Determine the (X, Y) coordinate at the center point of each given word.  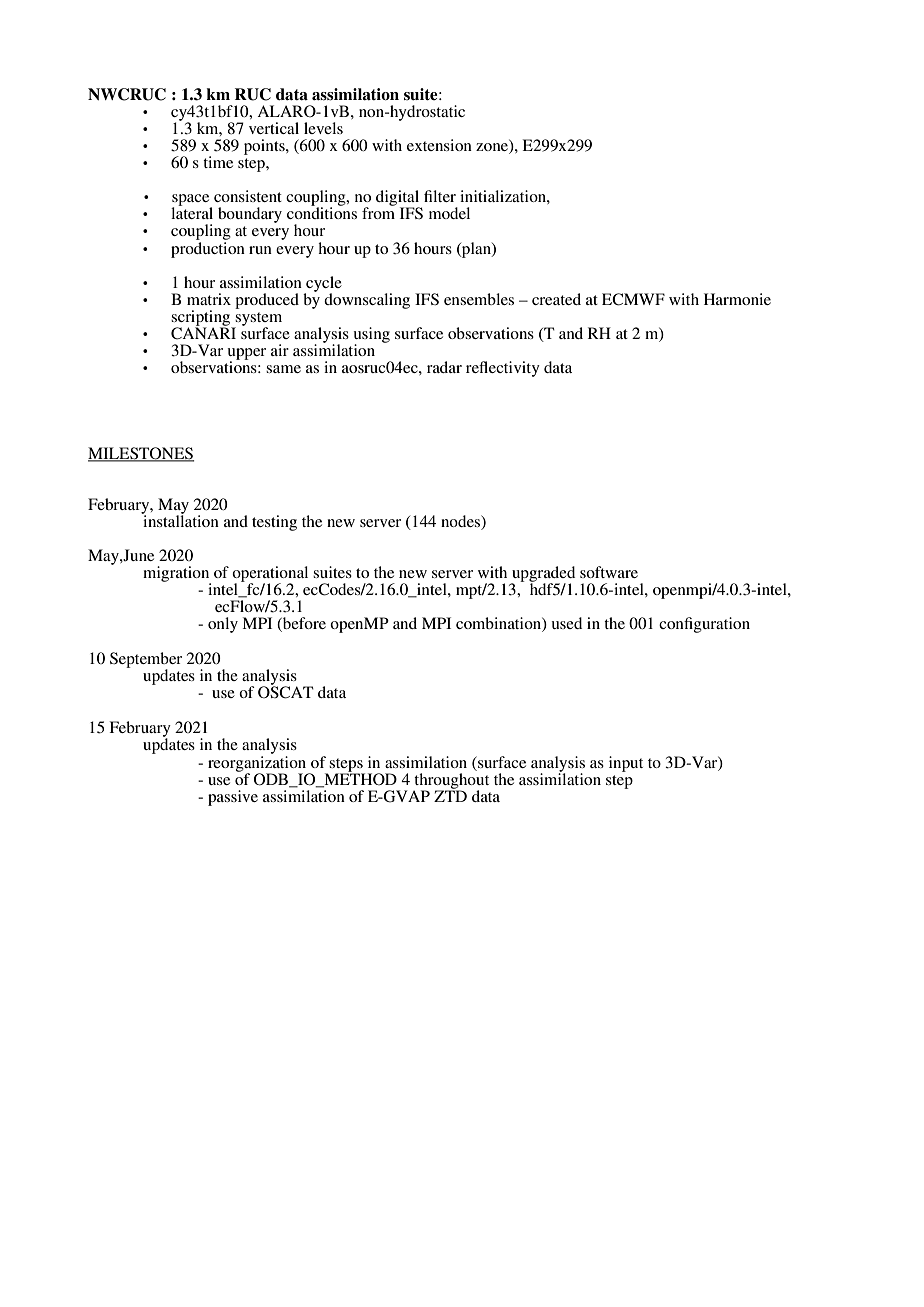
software (609, 572)
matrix (209, 299)
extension (439, 145)
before (303, 624)
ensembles (479, 299)
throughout (451, 782)
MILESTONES (141, 454)
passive (233, 798)
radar (444, 367)
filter (440, 196)
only (223, 625)
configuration (704, 625)
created (556, 299)
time (218, 162)
